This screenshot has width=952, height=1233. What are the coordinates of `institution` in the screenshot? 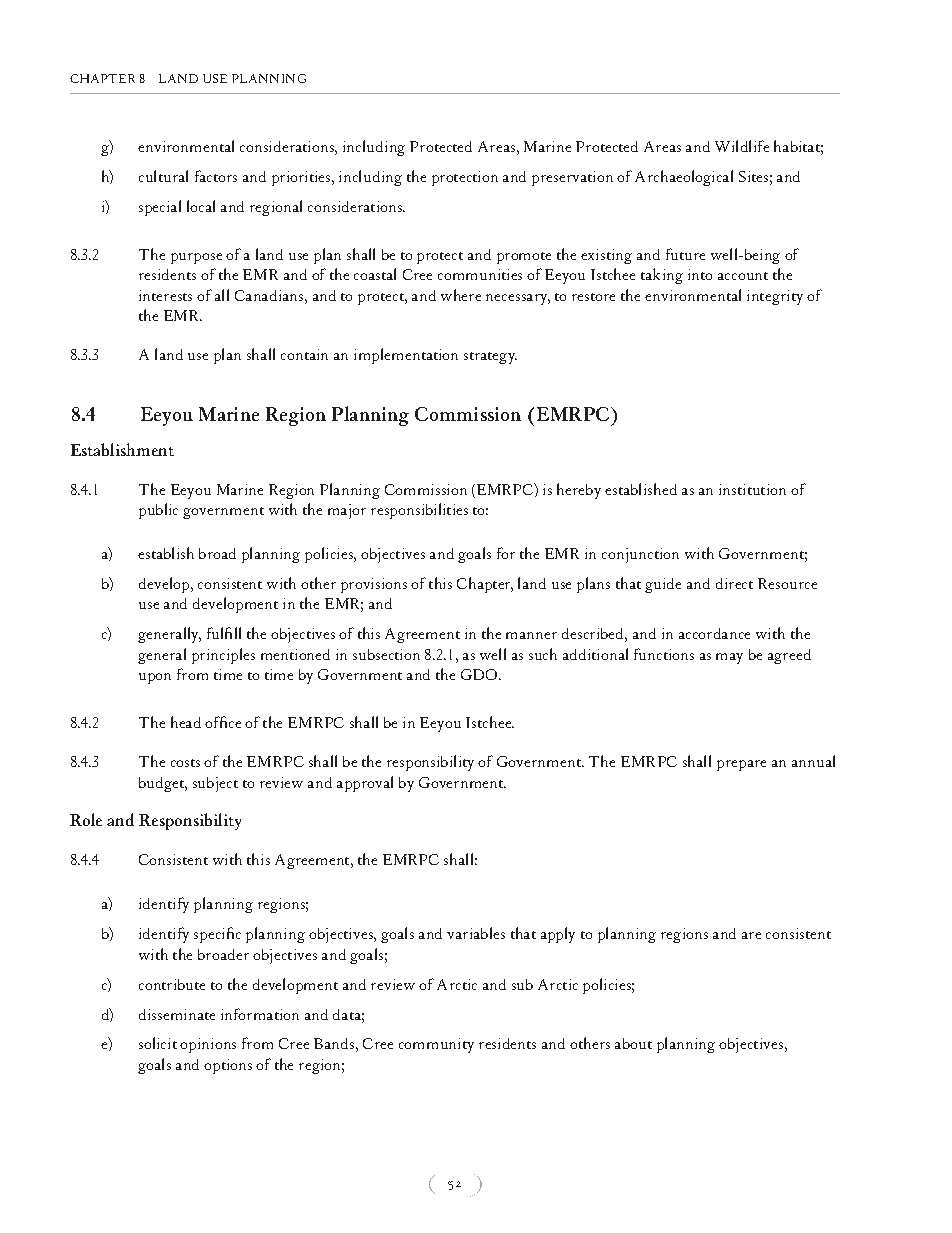 It's located at (752, 489).
